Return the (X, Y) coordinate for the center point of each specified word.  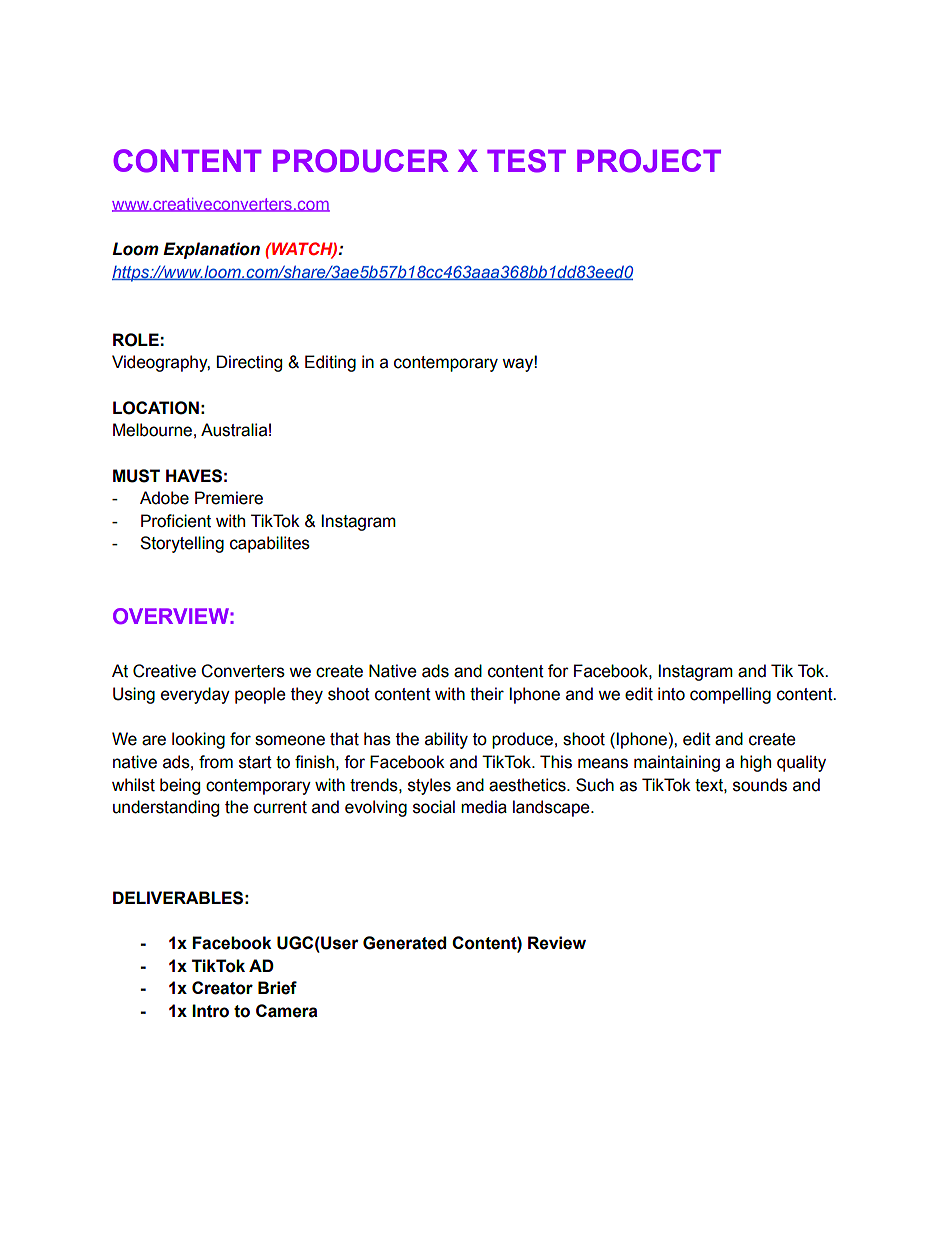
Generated (404, 943)
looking (198, 740)
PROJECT (649, 161)
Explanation (211, 250)
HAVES (194, 476)
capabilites (270, 544)
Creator (222, 988)
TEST (526, 161)
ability (446, 740)
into (671, 694)
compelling (730, 695)
